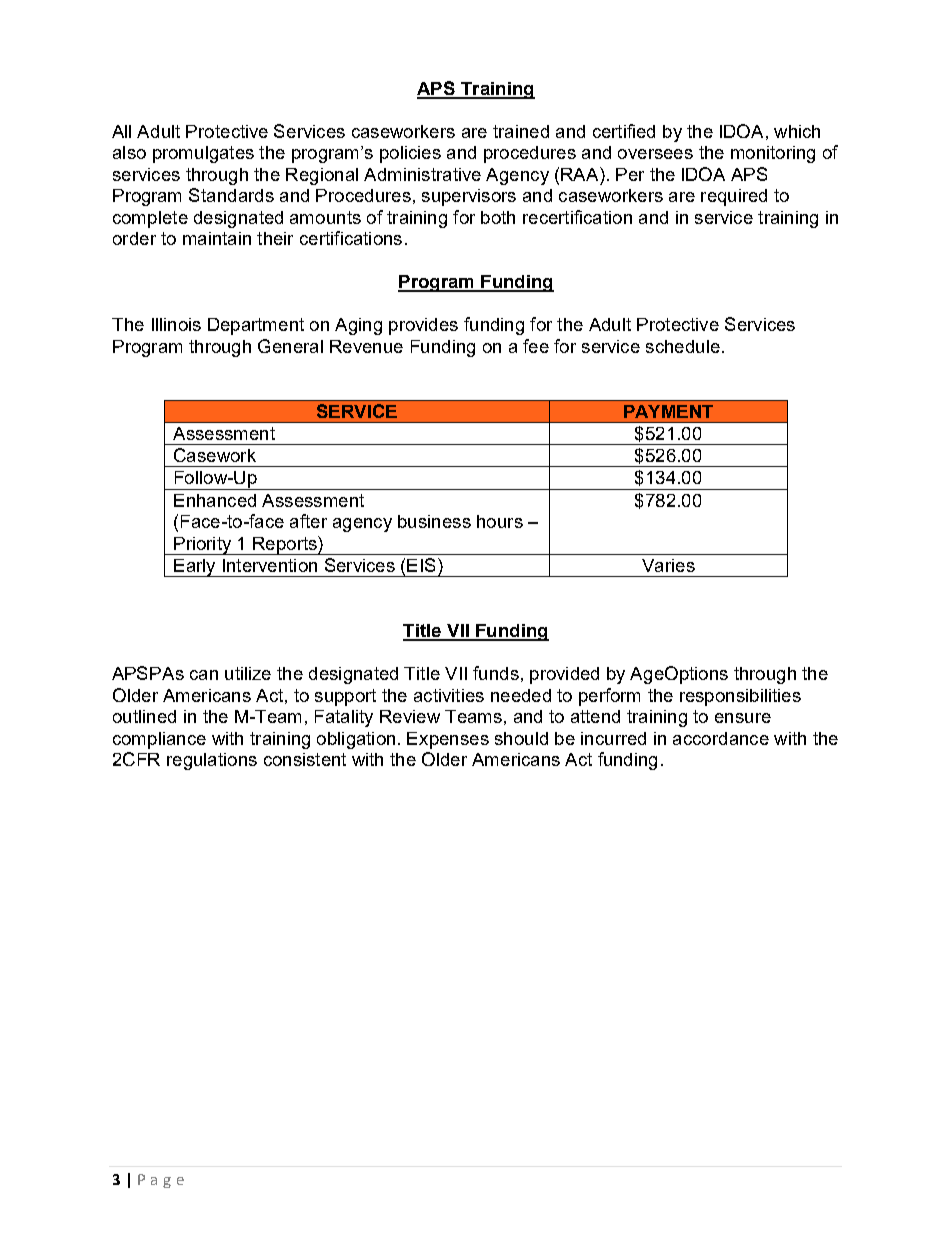 Image resolution: width=952 pixels, height=1233 pixels. I want to click on promulgates, so click(203, 154).
